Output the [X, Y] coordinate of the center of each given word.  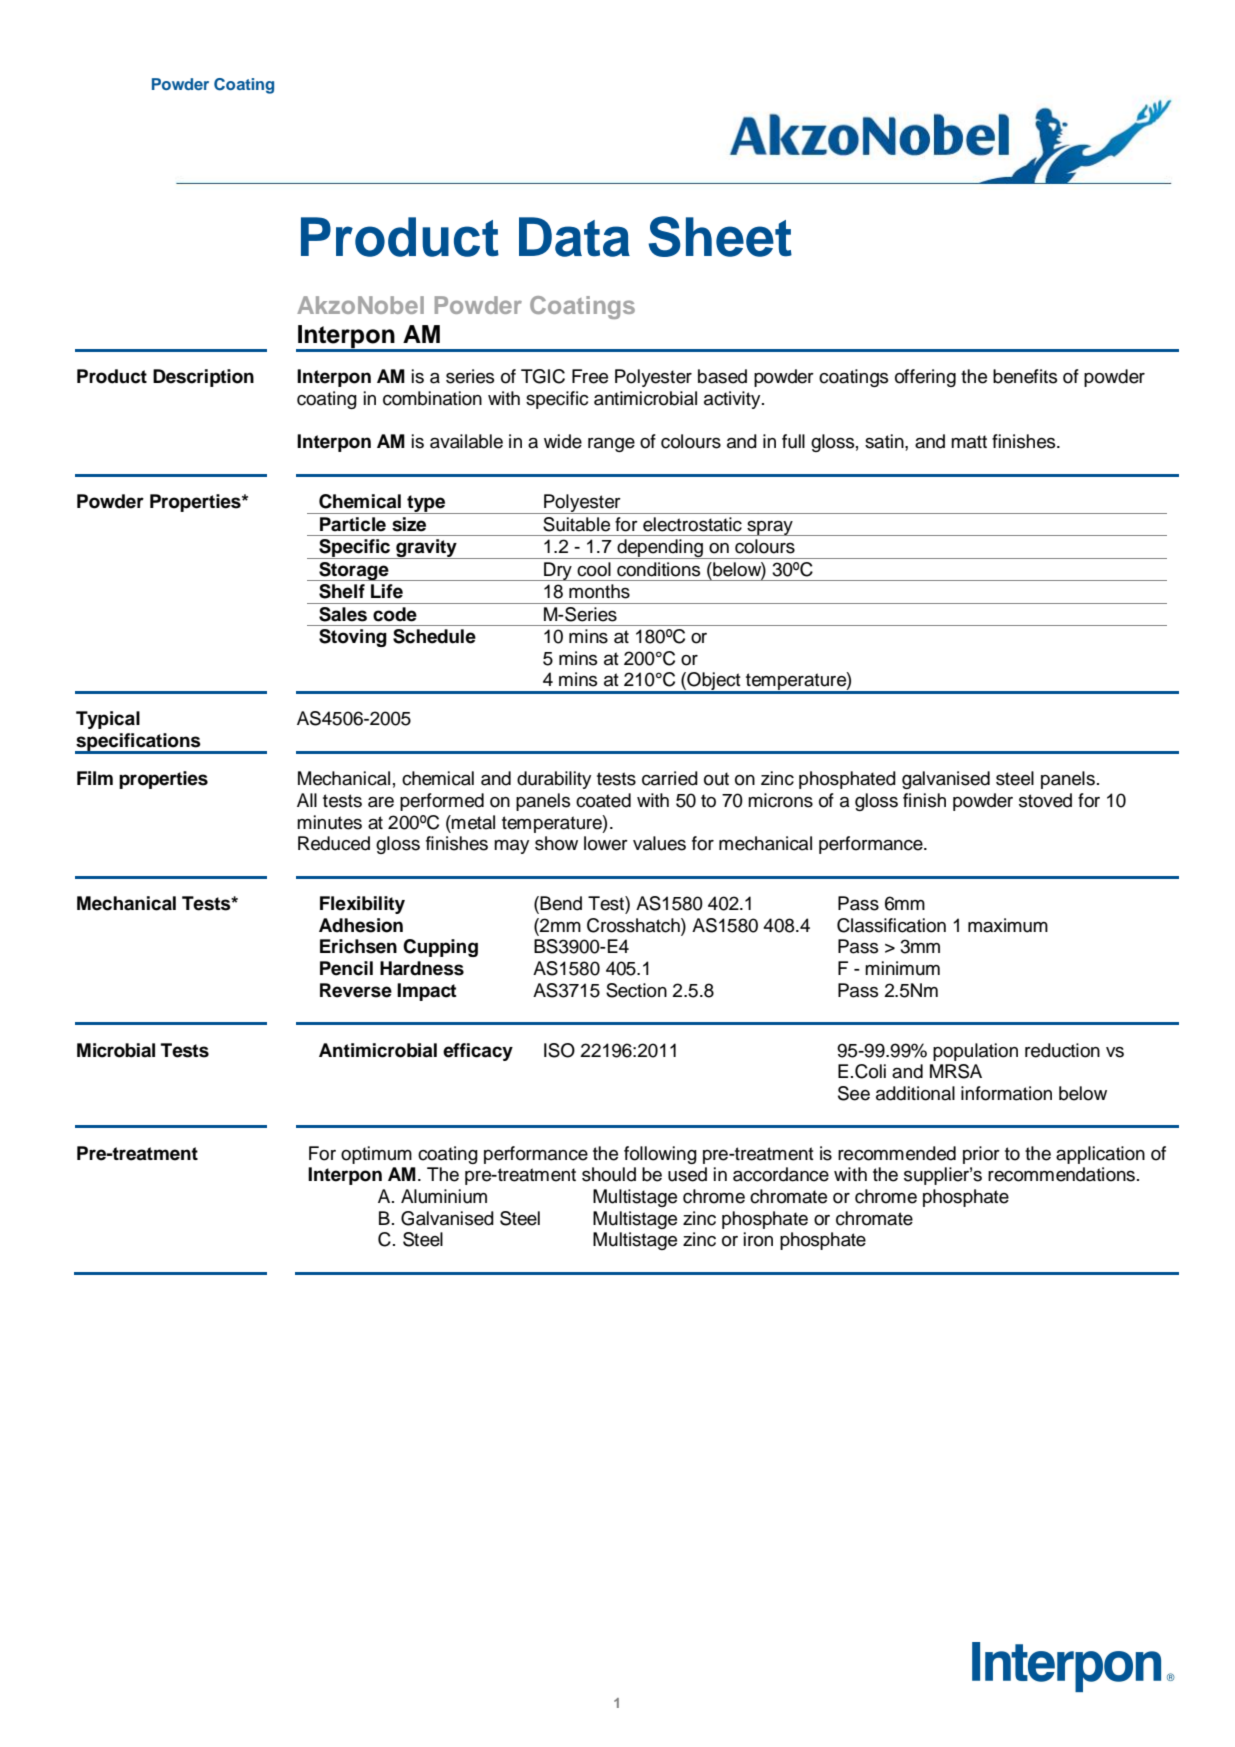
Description [203, 378]
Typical [108, 720]
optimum [376, 1155]
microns [780, 800]
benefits [1025, 376]
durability [554, 780]
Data [574, 237]
